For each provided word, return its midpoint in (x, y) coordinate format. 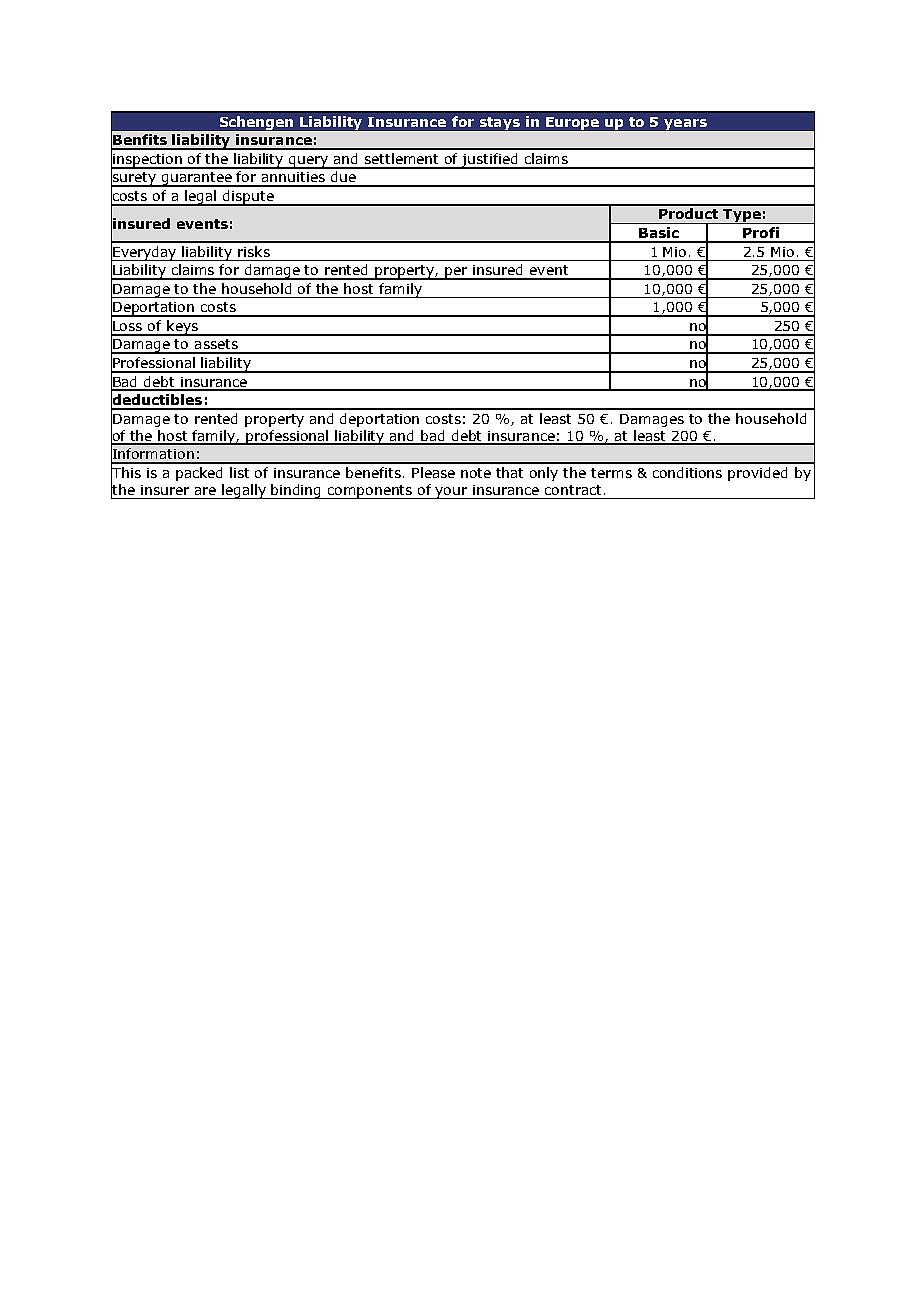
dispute (248, 198)
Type (742, 216)
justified (490, 161)
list (239, 472)
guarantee (197, 179)
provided (757, 474)
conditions (687, 472)
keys (182, 328)
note (476, 473)
